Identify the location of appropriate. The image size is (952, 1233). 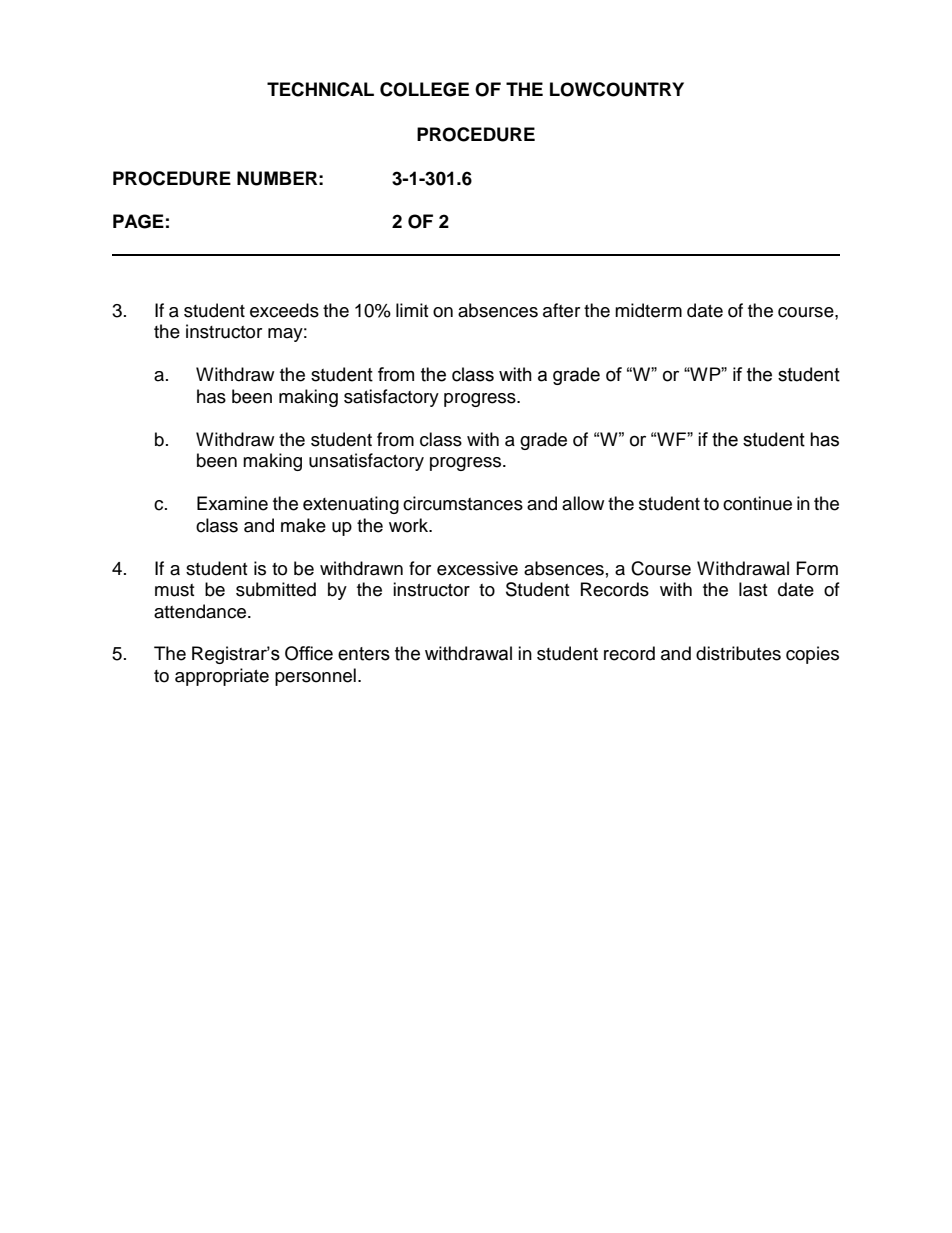
(222, 677).
